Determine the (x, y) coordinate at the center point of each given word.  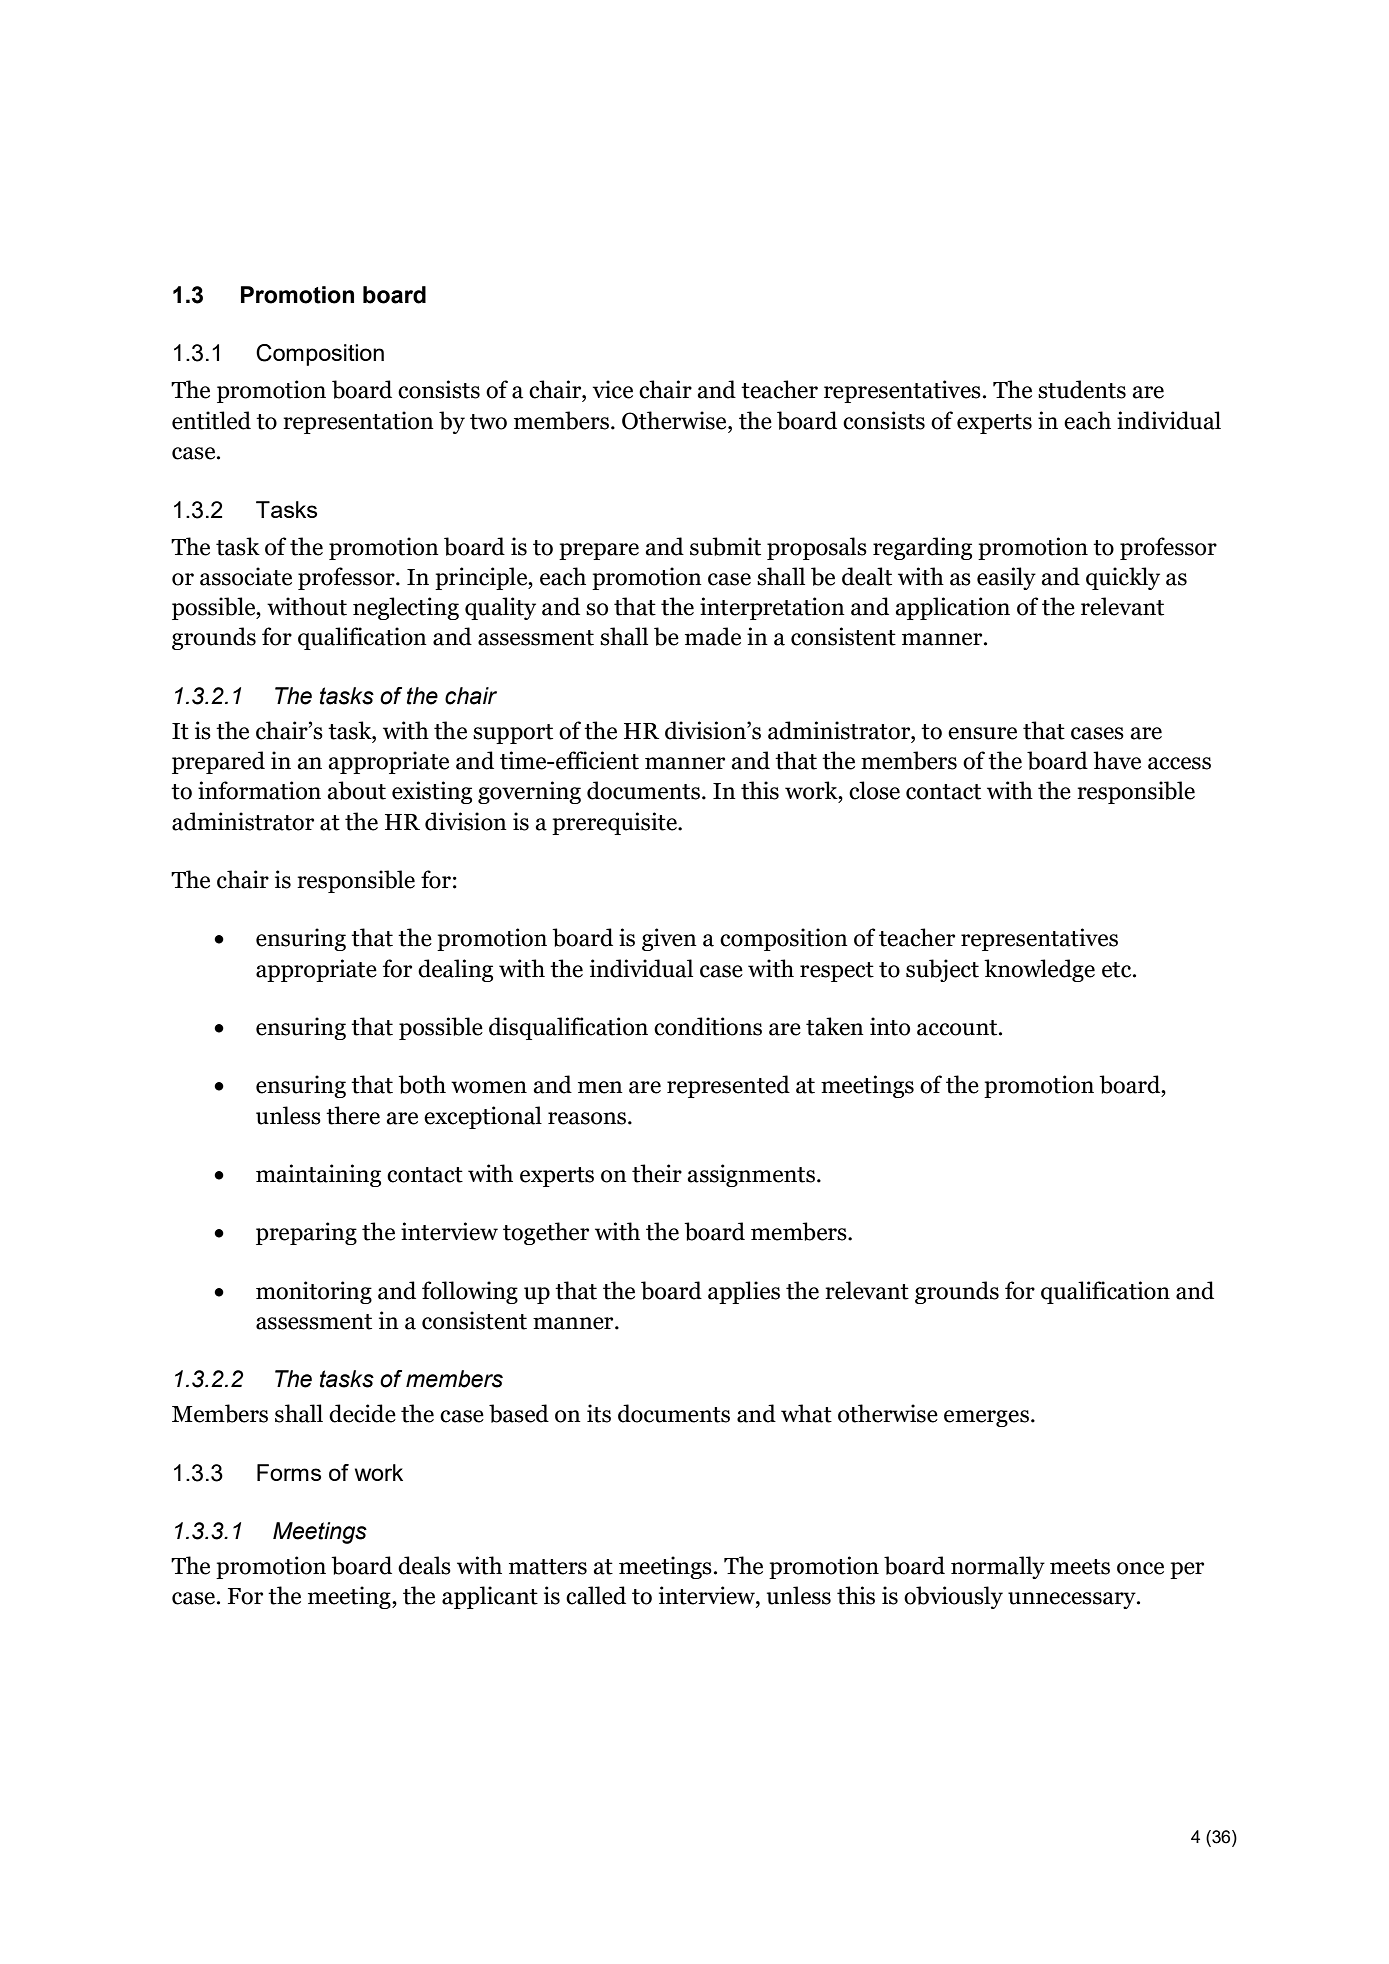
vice (613, 389)
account (958, 1028)
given (669, 939)
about (356, 790)
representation (358, 422)
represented (728, 1086)
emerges (986, 1418)
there (353, 1115)
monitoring (314, 1292)
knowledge (1039, 970)
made (713, 636)
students (1082, 389)
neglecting (406, 608)
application (952, 608)
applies (744, 1292)
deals (424, 1565)
